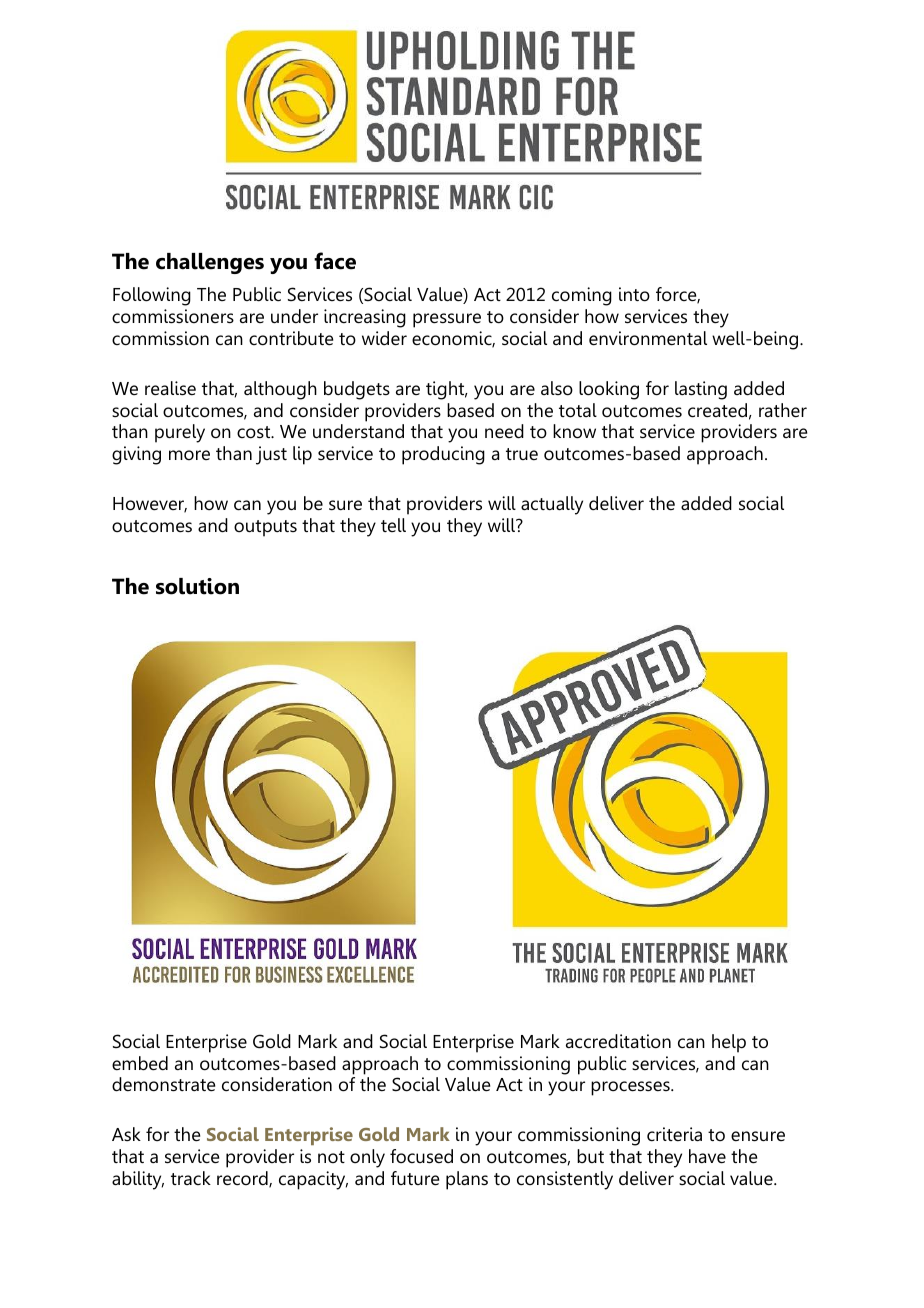 Image resolution: width=924 pixels, height=1308 pixels. I want to click on focused, so click(421, 1156).
